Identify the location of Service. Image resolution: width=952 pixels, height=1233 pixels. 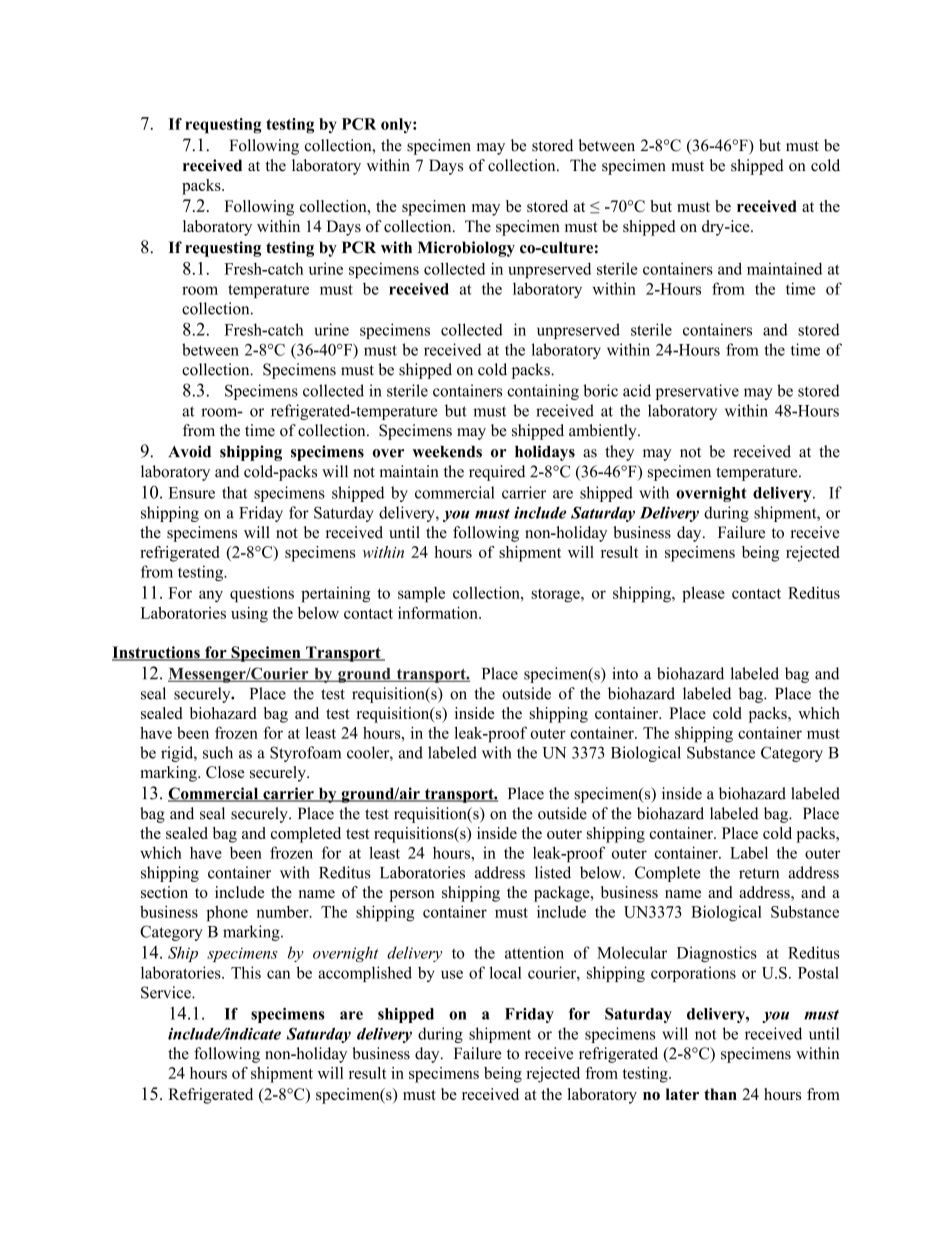
(167, 992).
